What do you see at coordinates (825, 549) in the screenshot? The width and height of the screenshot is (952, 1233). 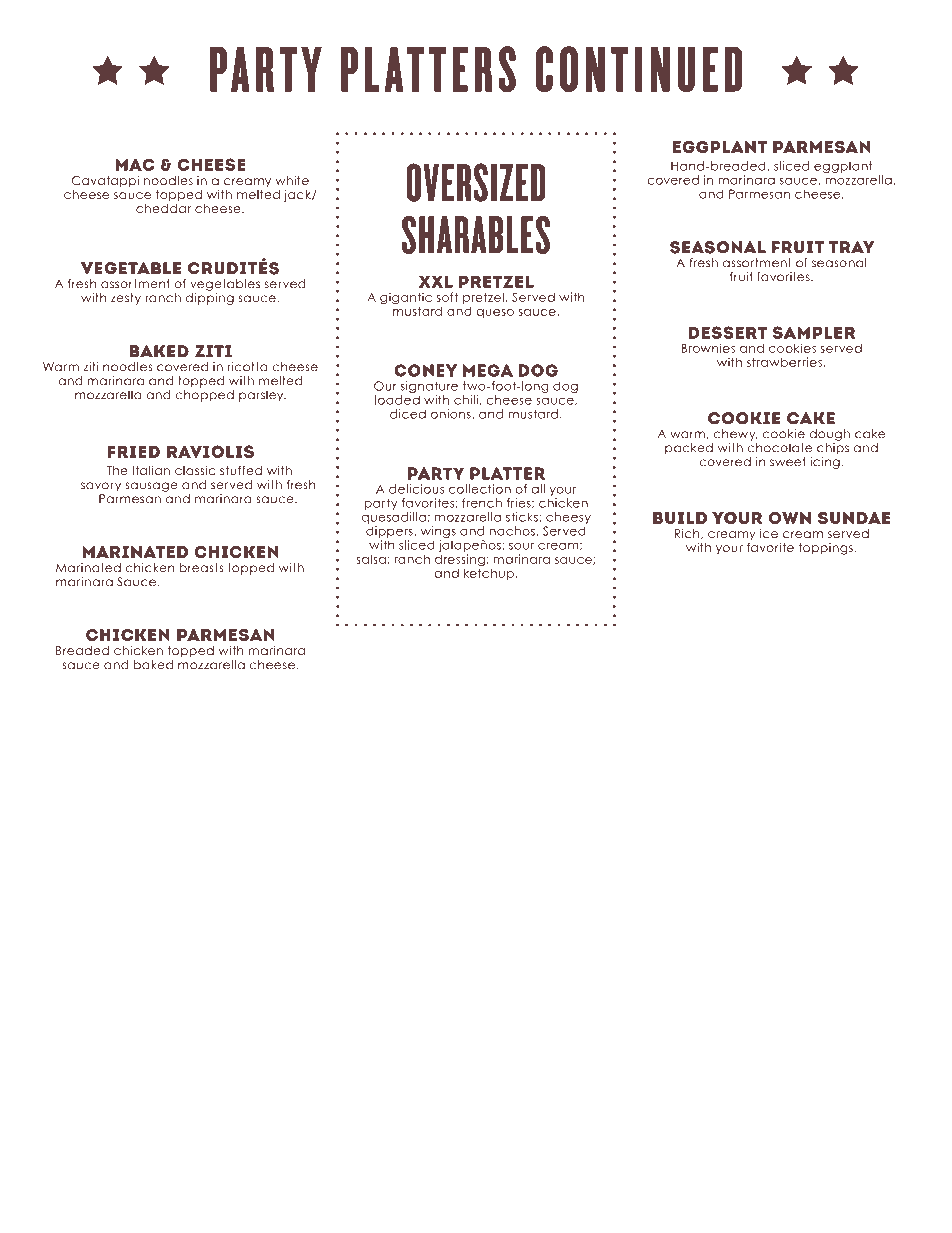 I see `toppings` at bounding box center [825, 549].
